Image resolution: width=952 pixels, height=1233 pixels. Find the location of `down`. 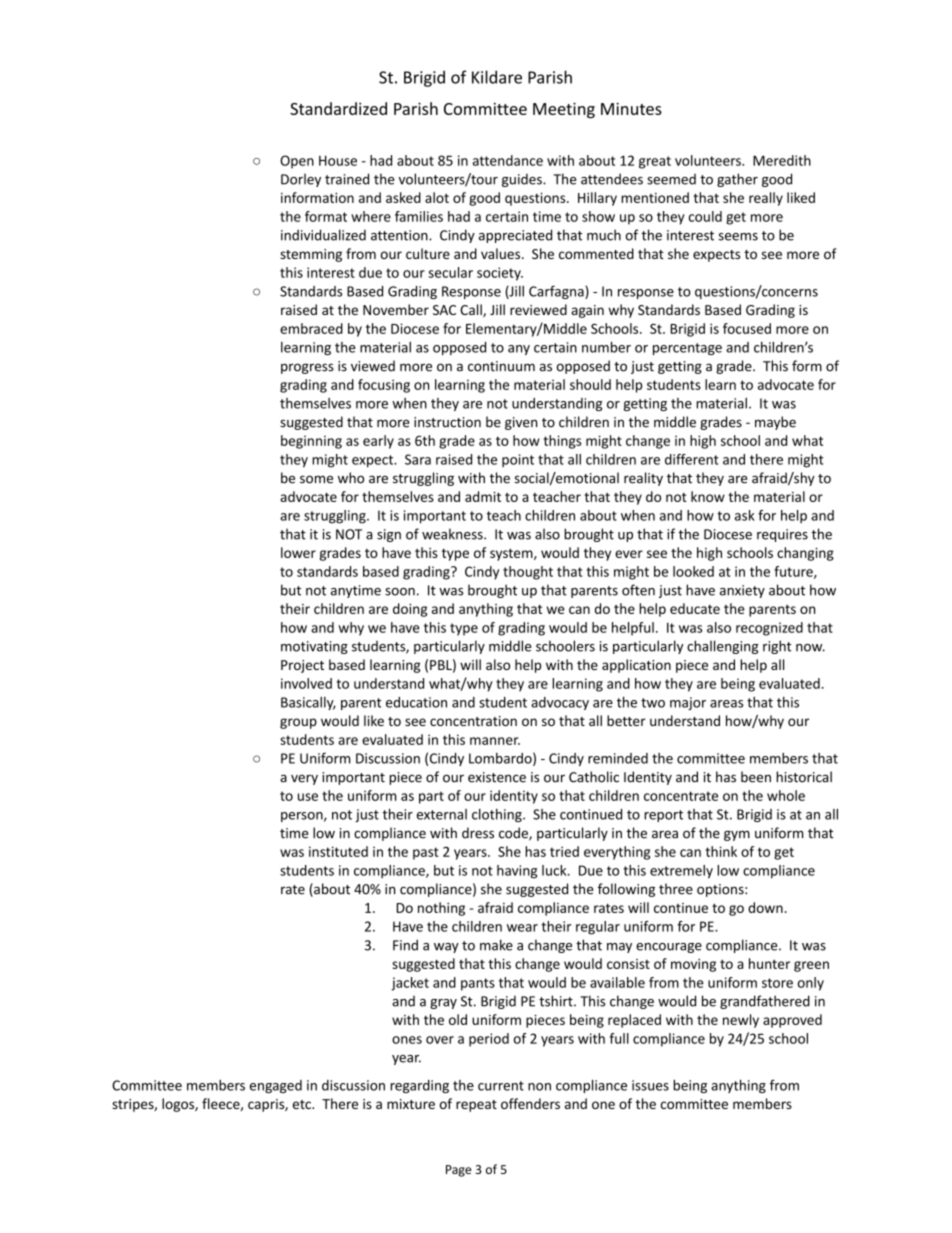

down is located at coordinates (765, 907).
